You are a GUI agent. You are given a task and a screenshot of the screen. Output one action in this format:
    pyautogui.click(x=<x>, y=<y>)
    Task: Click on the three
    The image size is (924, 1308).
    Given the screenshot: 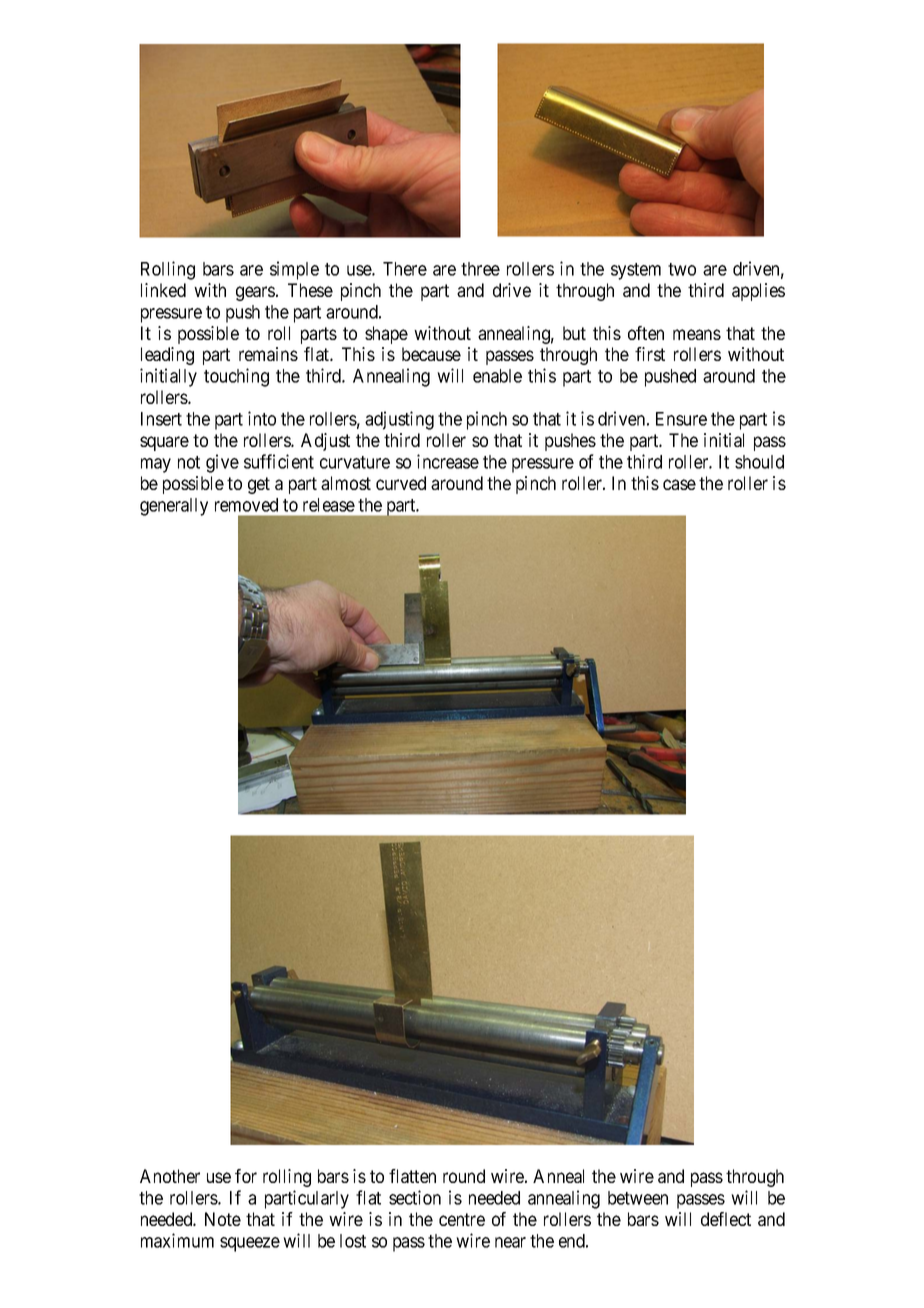 What is the action you would take?
    pyautogui.click(x=480, y=269)
